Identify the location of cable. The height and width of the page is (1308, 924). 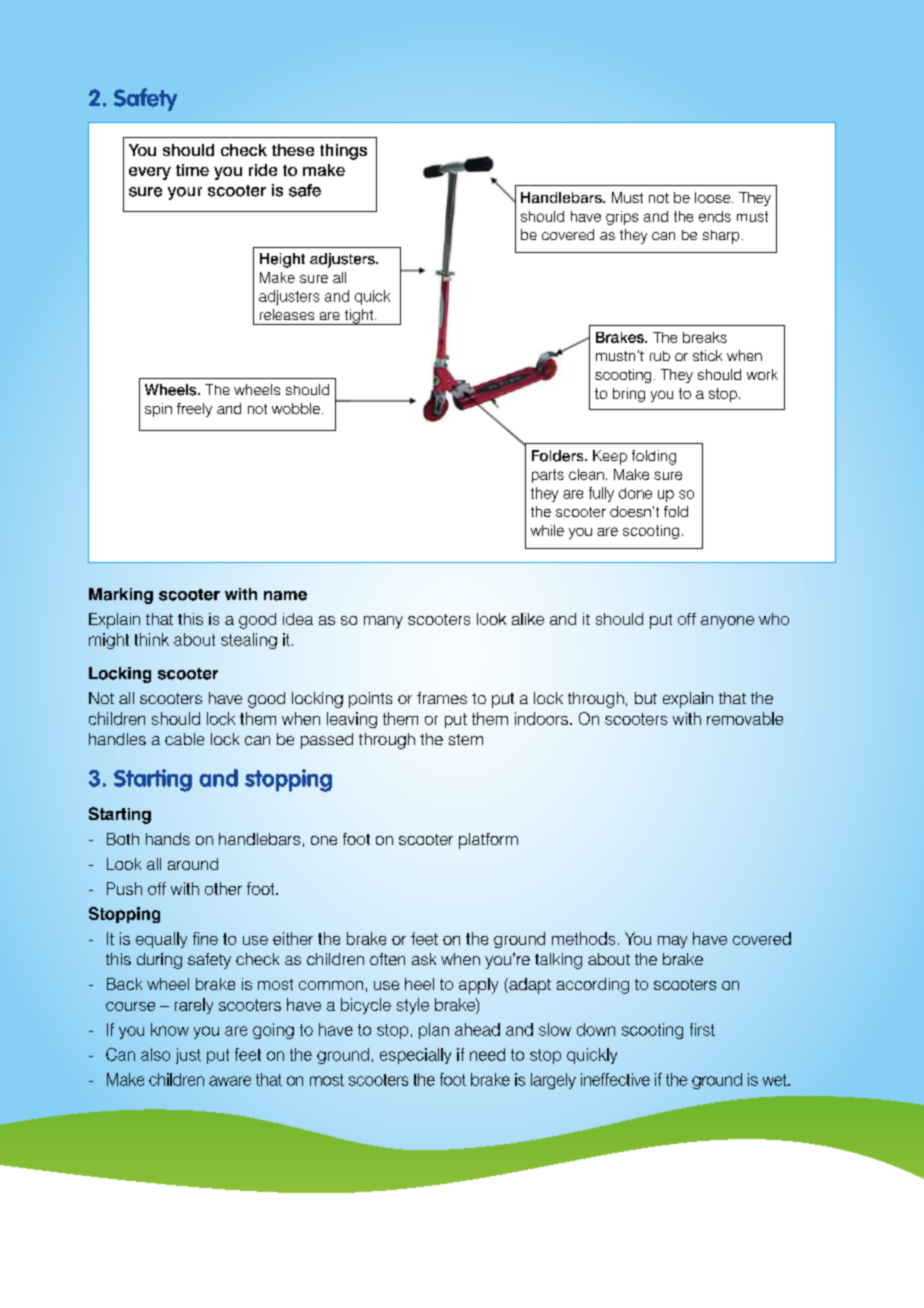
(184, 739).
